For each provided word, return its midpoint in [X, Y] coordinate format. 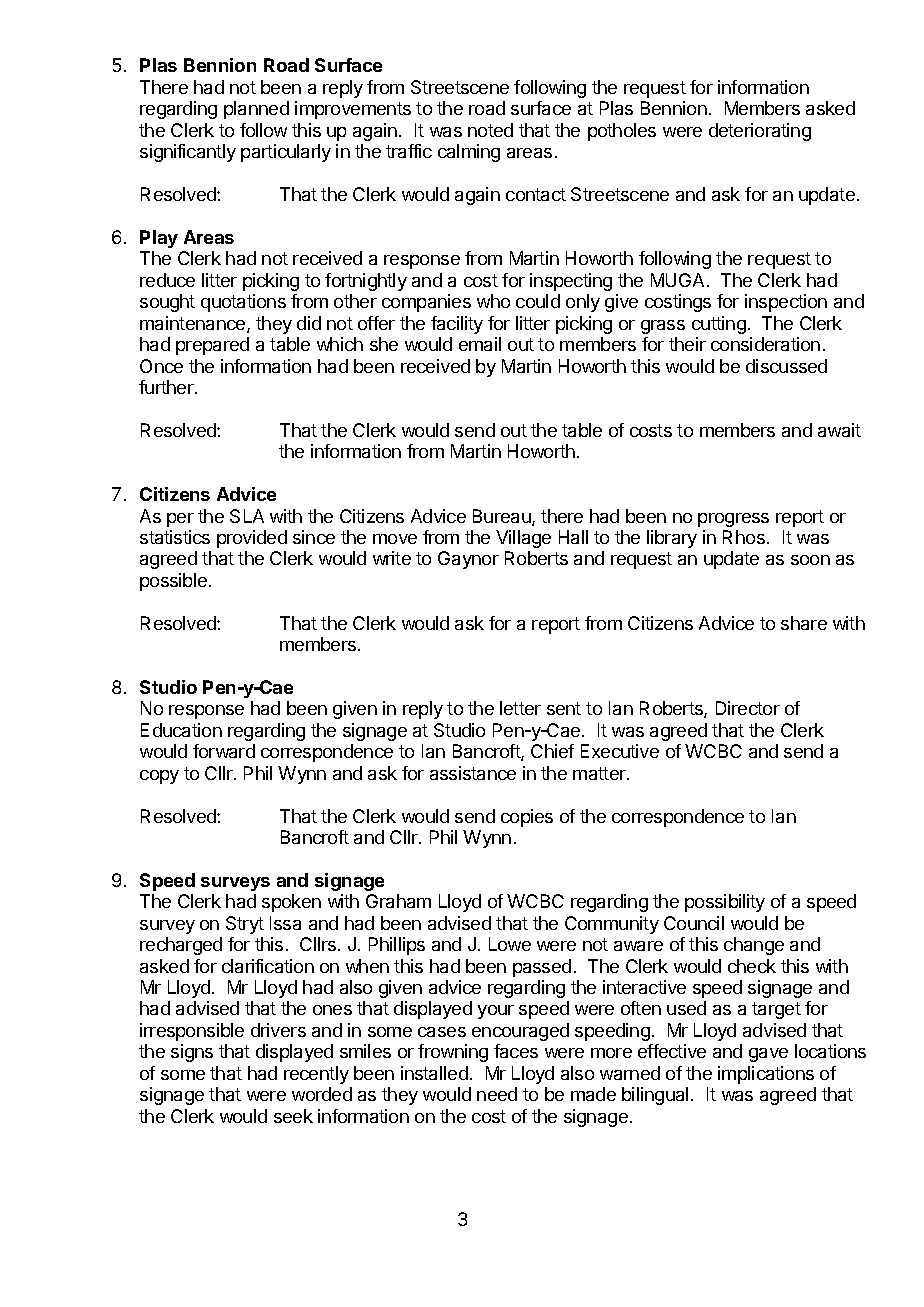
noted [490, 130]
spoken [291, 903]
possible [175, 582]
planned [256, 110]
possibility [725, 903]
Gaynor [468, 560]
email [480, 344]
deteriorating [760, 132]
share [804, 623]
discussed [786, 366]
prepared [212, 346]
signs [192, 1053]
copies [527, 818]
